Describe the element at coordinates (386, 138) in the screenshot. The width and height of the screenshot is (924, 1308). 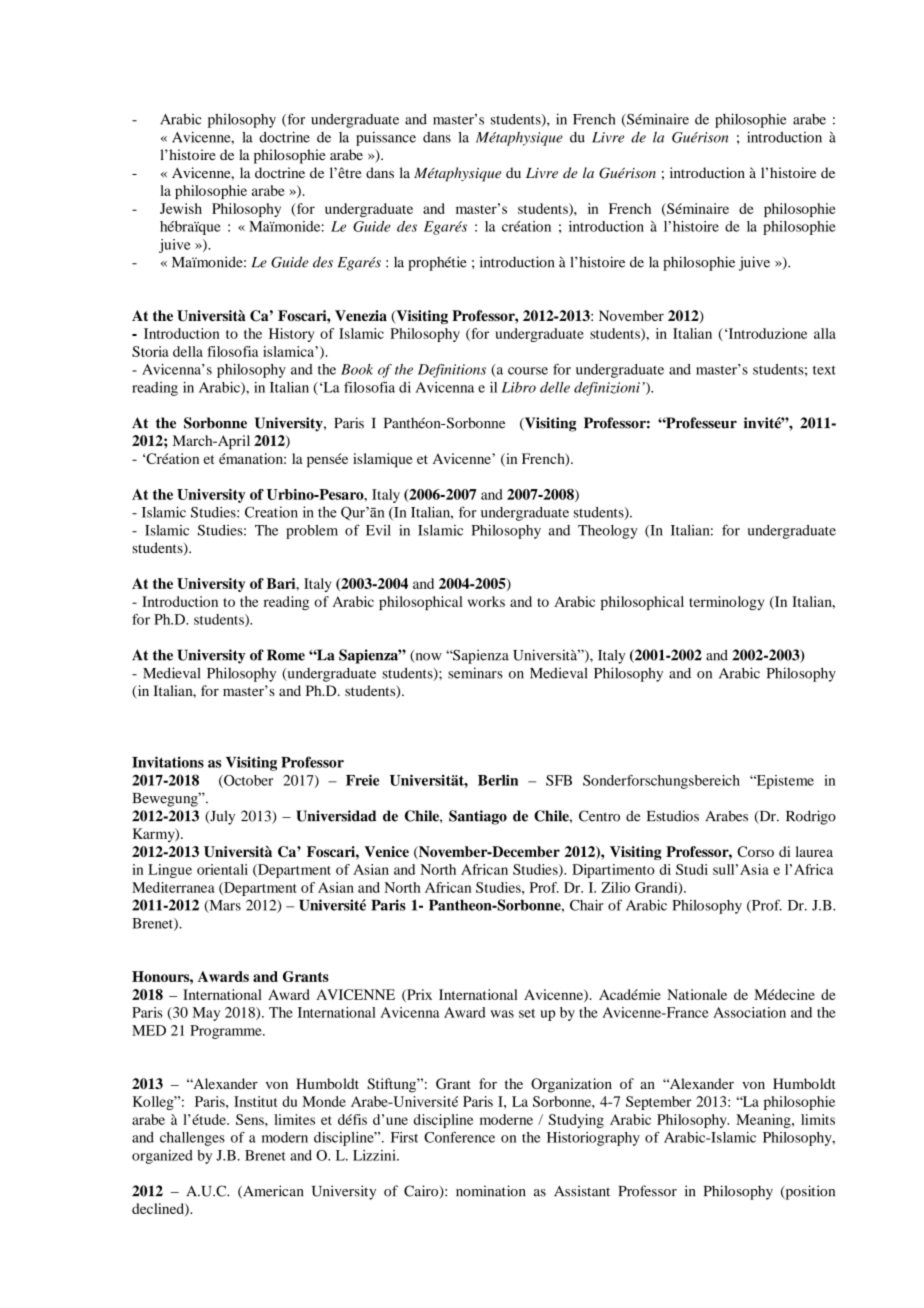
I see `puissance` at that location.
